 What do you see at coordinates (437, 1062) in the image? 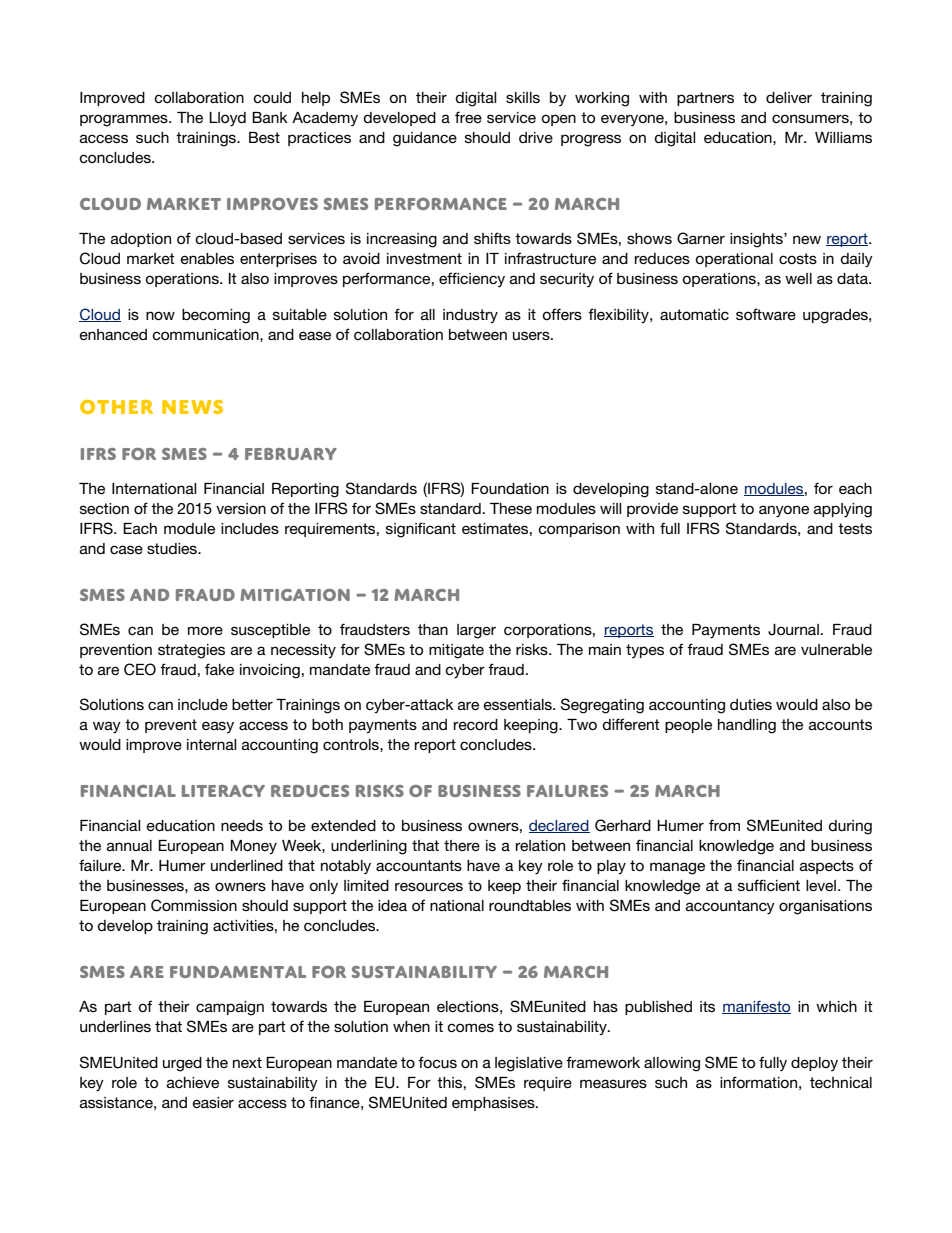
I see `focus` at bounding box center [437, 1062].
